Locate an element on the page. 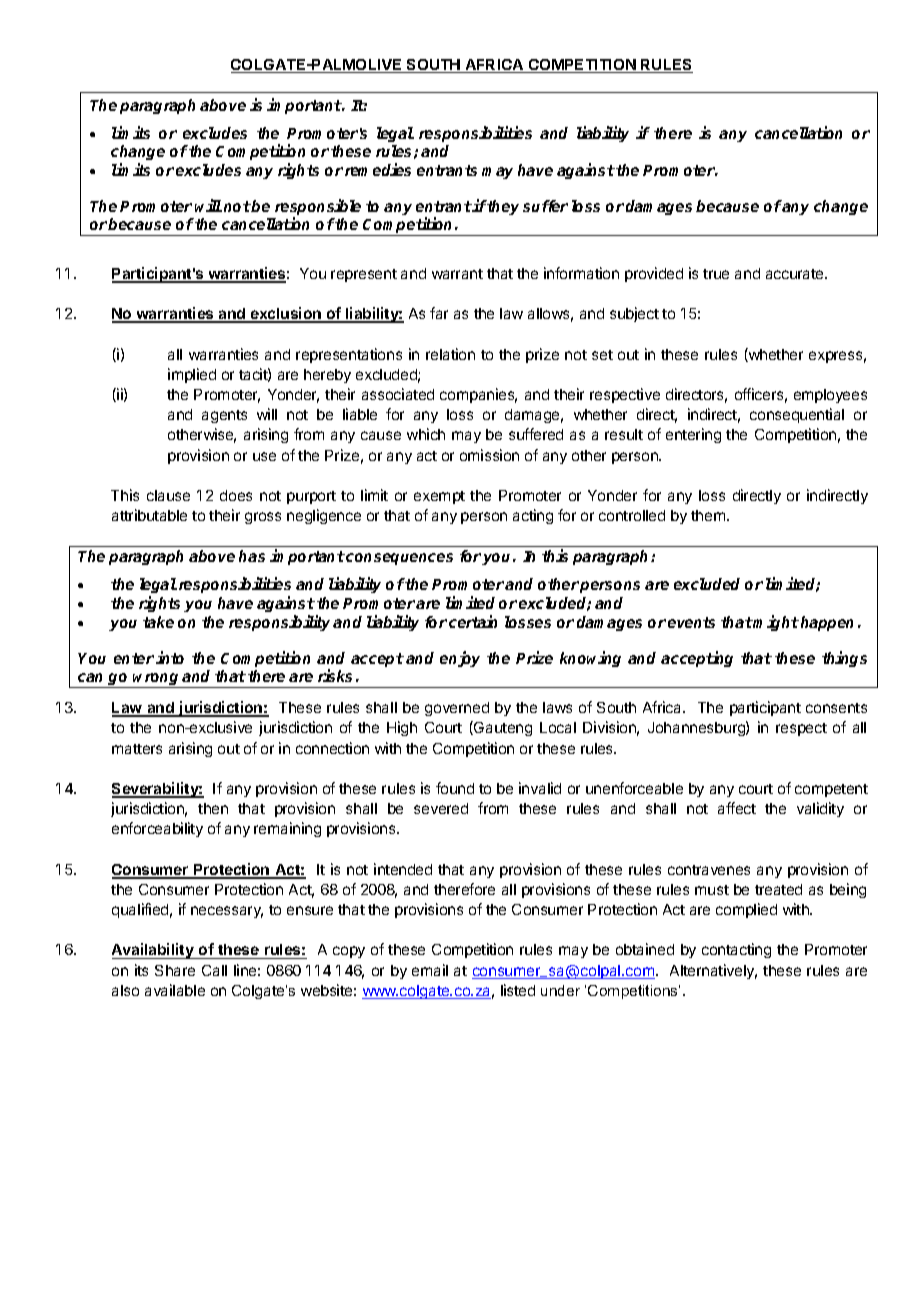  might is located at coordinates (775, 623).
